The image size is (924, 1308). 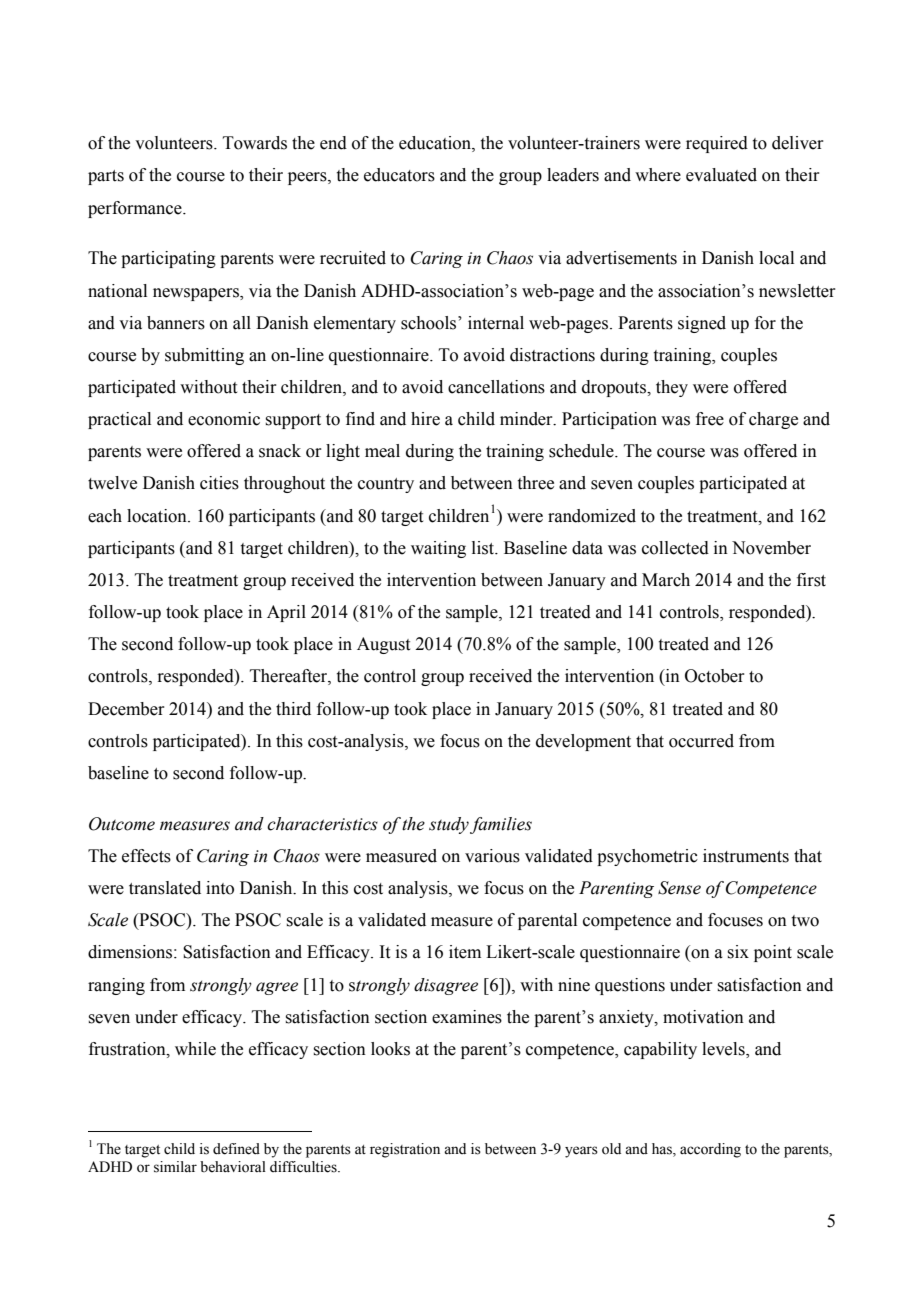 What do you see at coordinates (386, 485) in the screenshot?
I see `country` at bounding box center [386, 485].
